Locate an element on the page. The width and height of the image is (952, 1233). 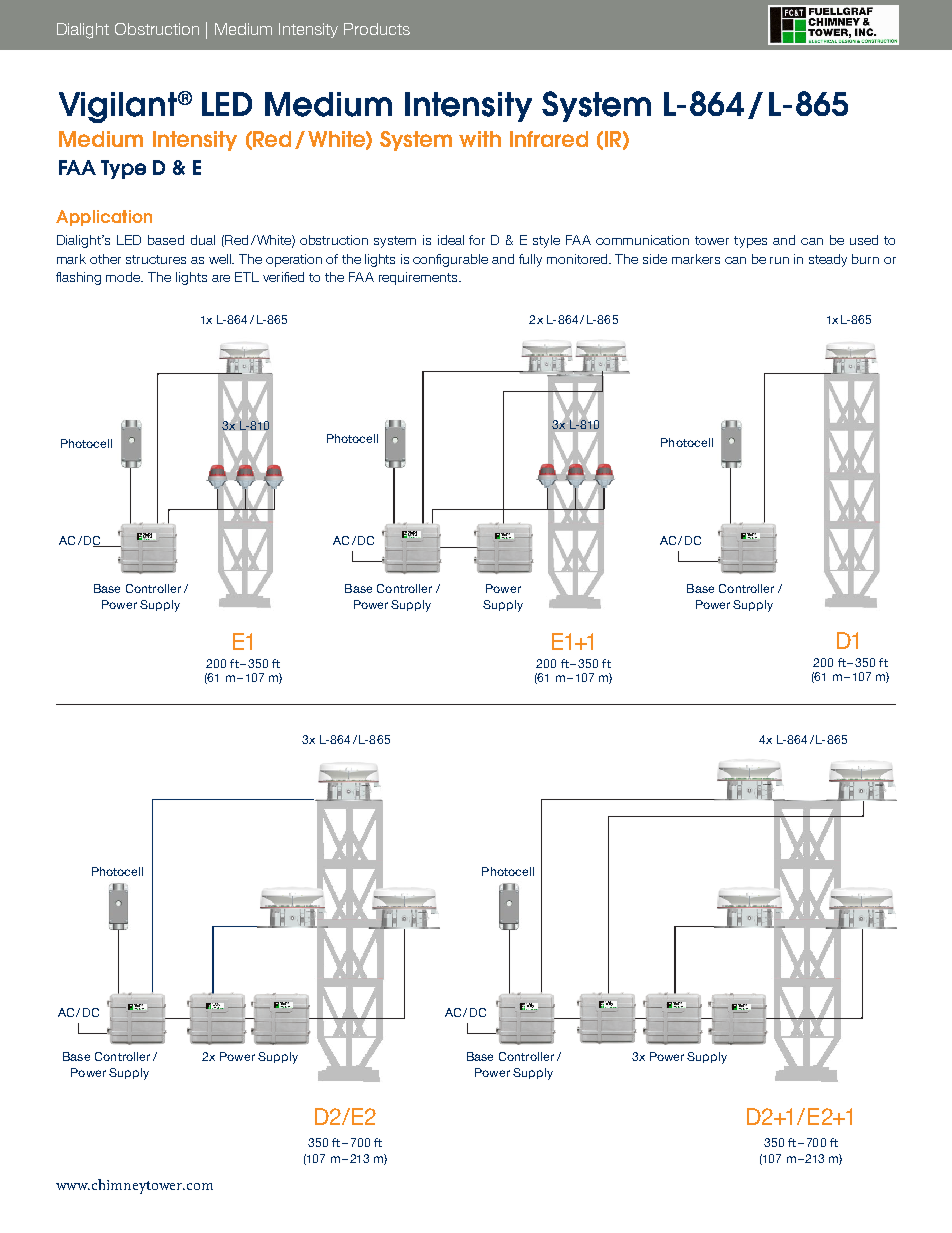
used is located at coordinates (864, 240).
